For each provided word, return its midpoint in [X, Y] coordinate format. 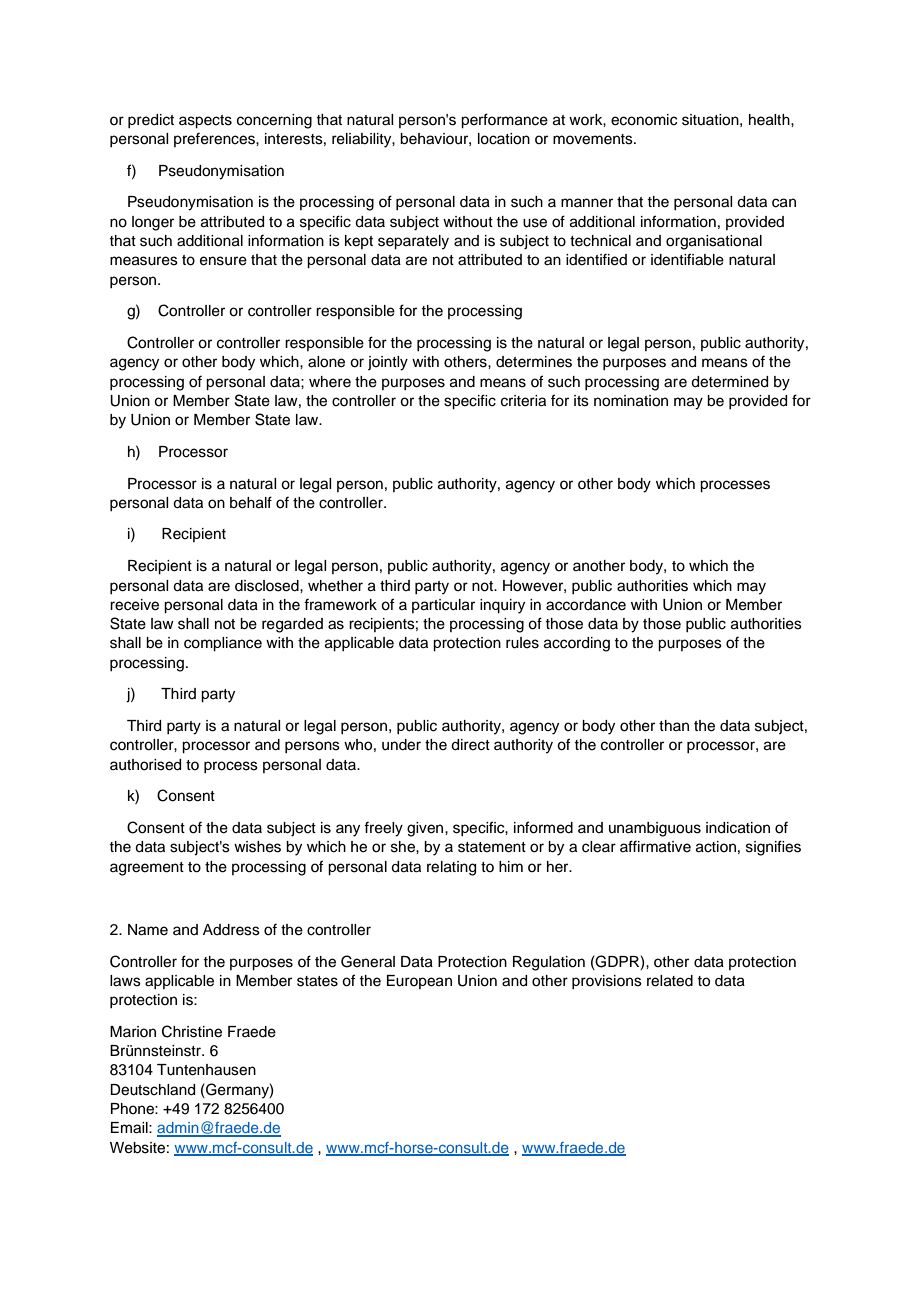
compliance [223, 644]
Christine [192, 1031]
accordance [586, 605]
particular [443, 606]
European [419, 982]
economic [644, 120]
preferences [215, 139]
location [504, 139]
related [670, 981]
